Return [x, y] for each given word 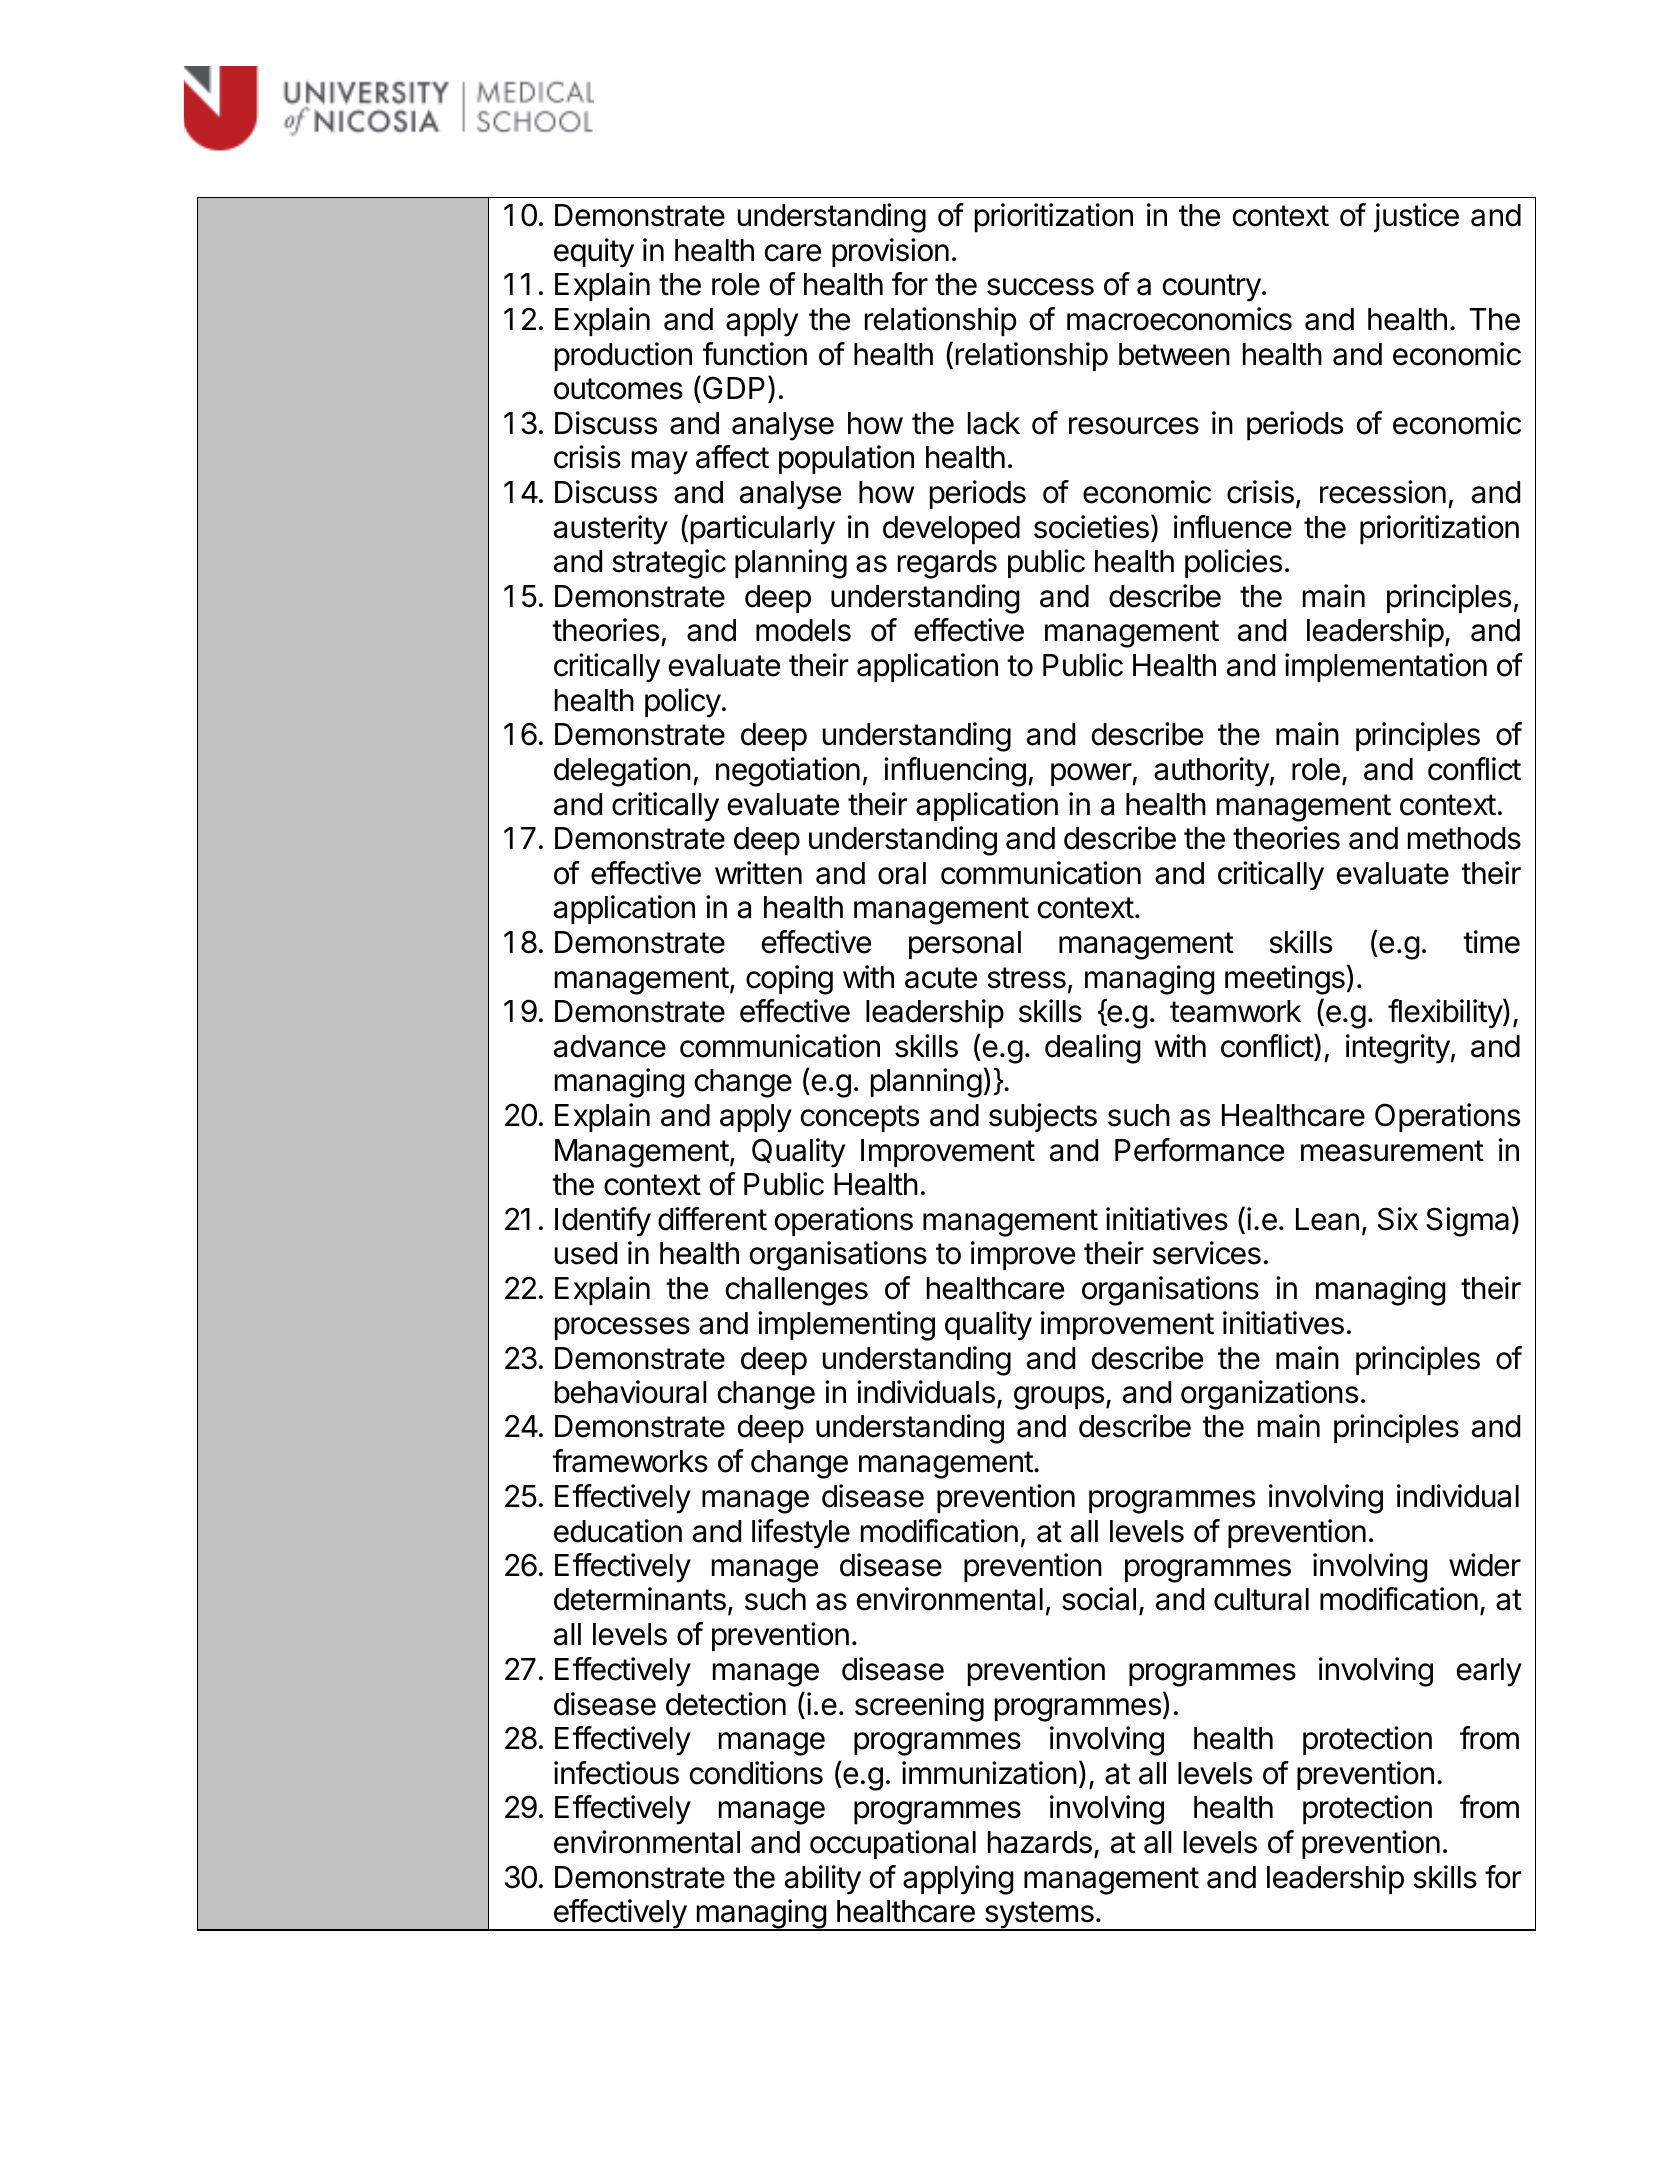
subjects [1043, 1117]
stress [1026, 978]
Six [1398, 1219]
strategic [669, 564]
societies [1091, 527]
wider [1485, 1565]
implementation [1386, 667]
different [712, 1219]
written [758, 873]
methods [1464, 838]
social [1099, 1599]
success [1040, 287]
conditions [756, 1773]
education [618, 1531]
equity [594, 253]
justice [1416, 217]
